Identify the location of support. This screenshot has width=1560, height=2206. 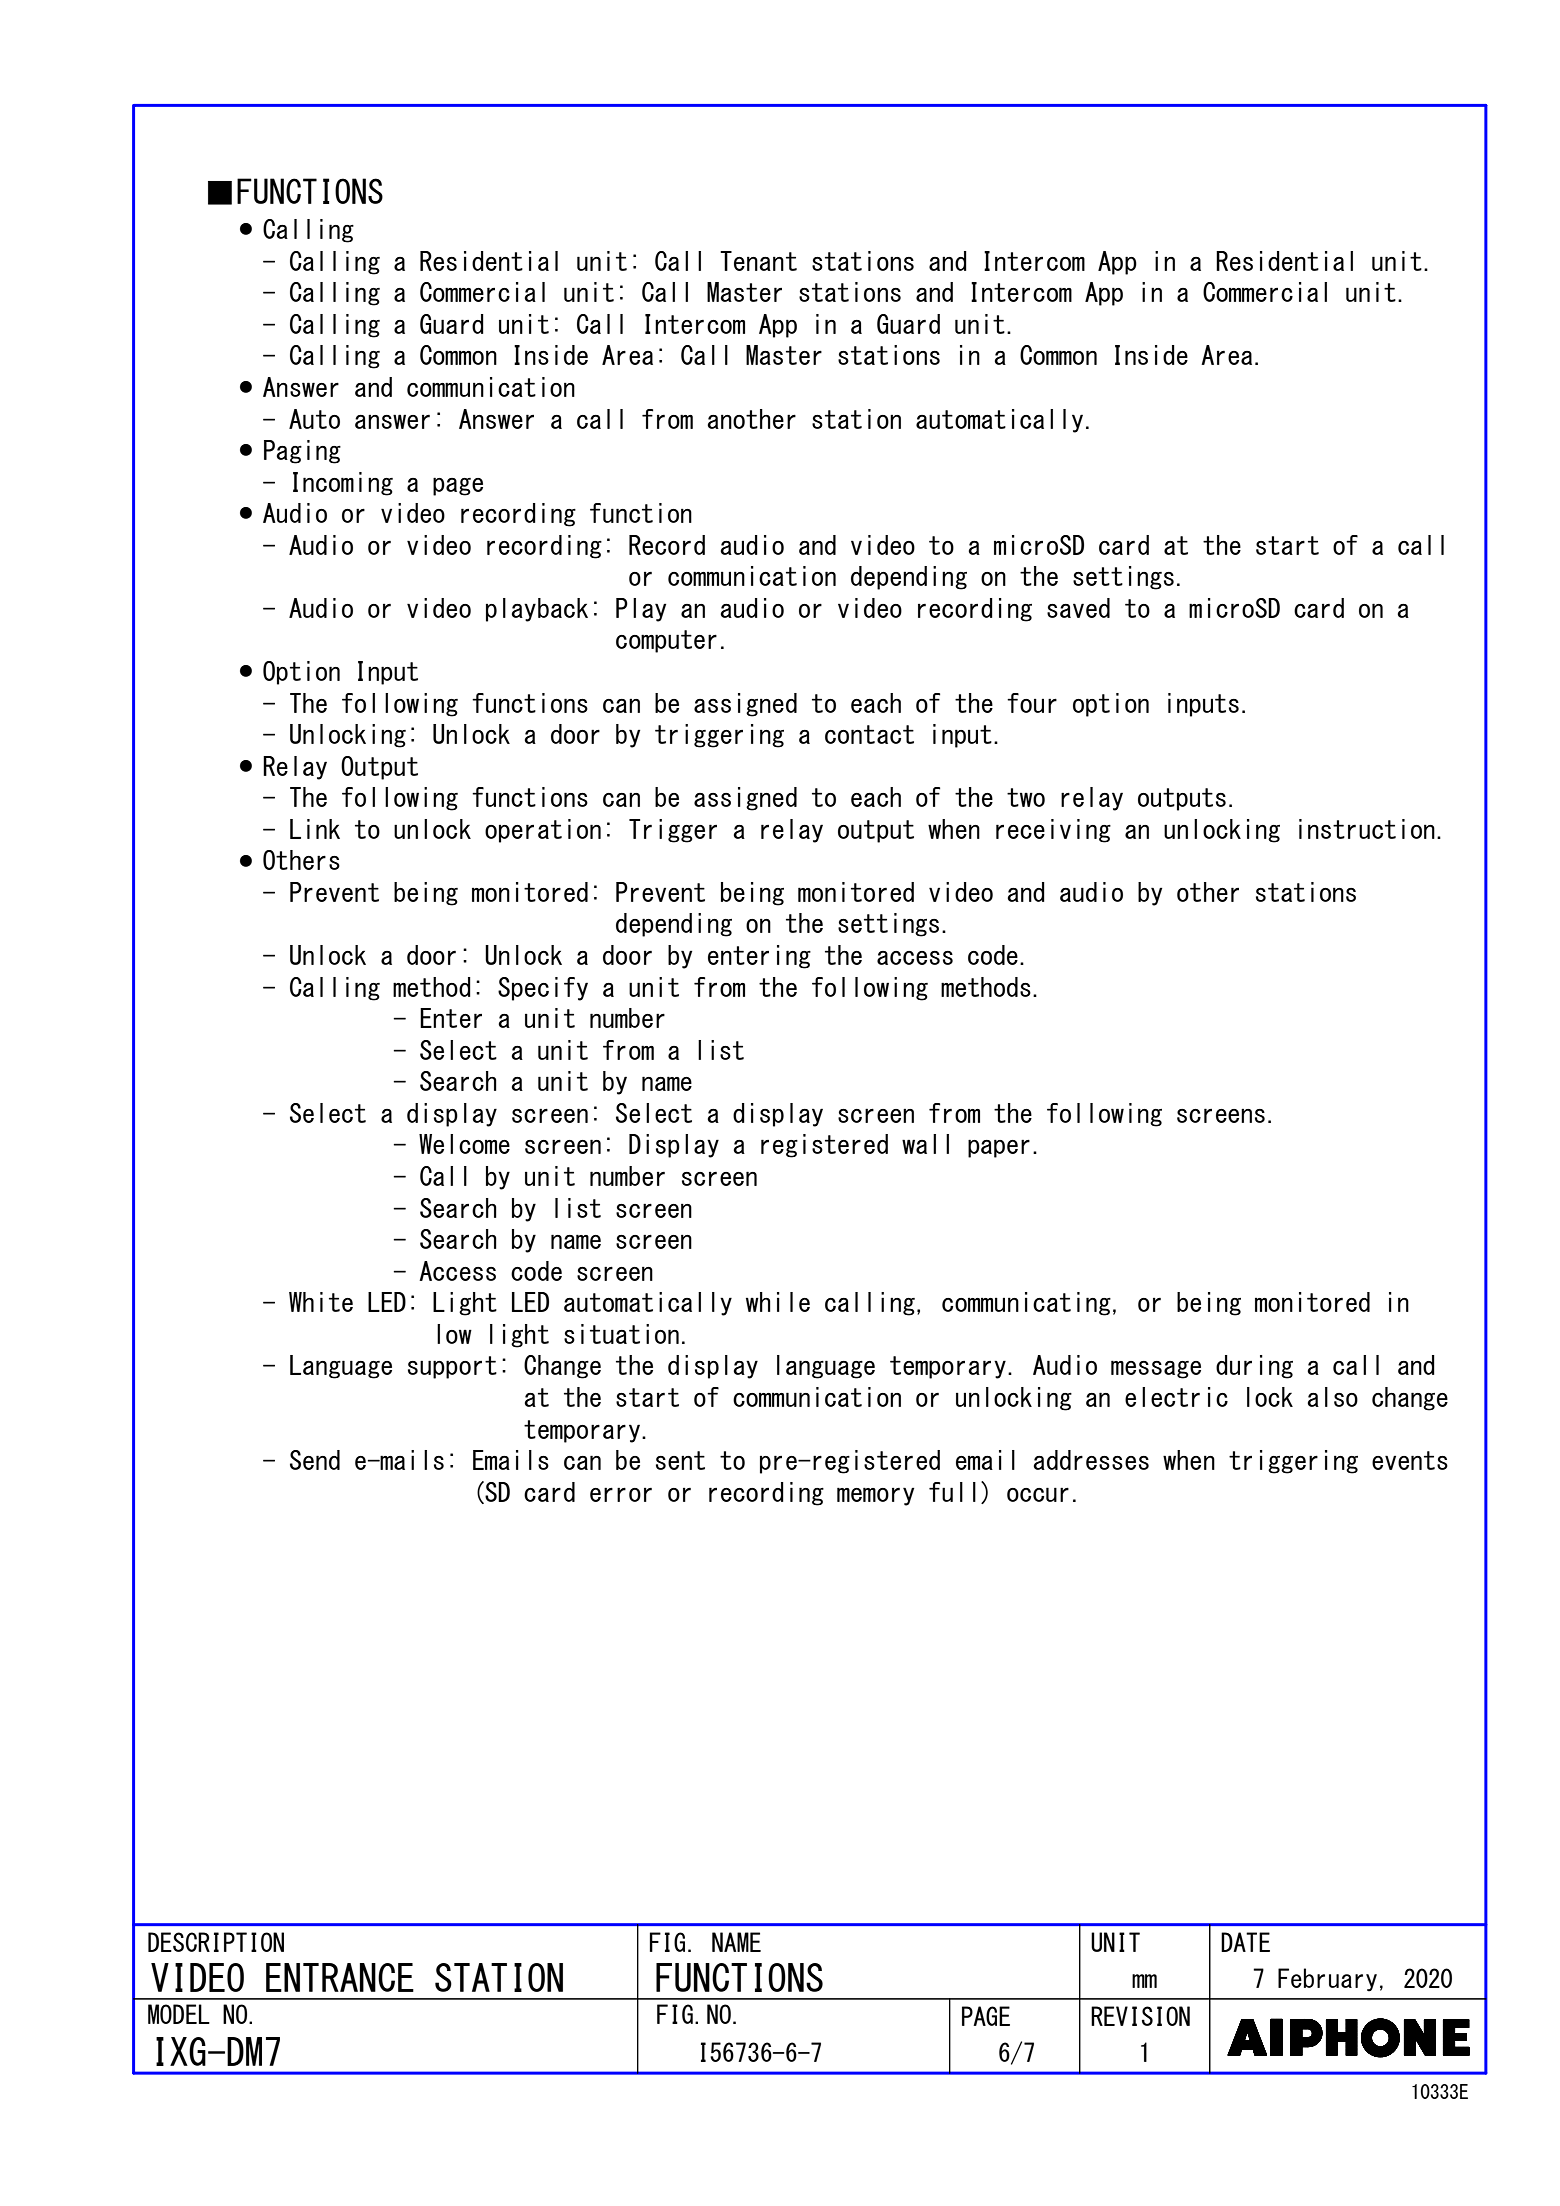
(452, 1367).
